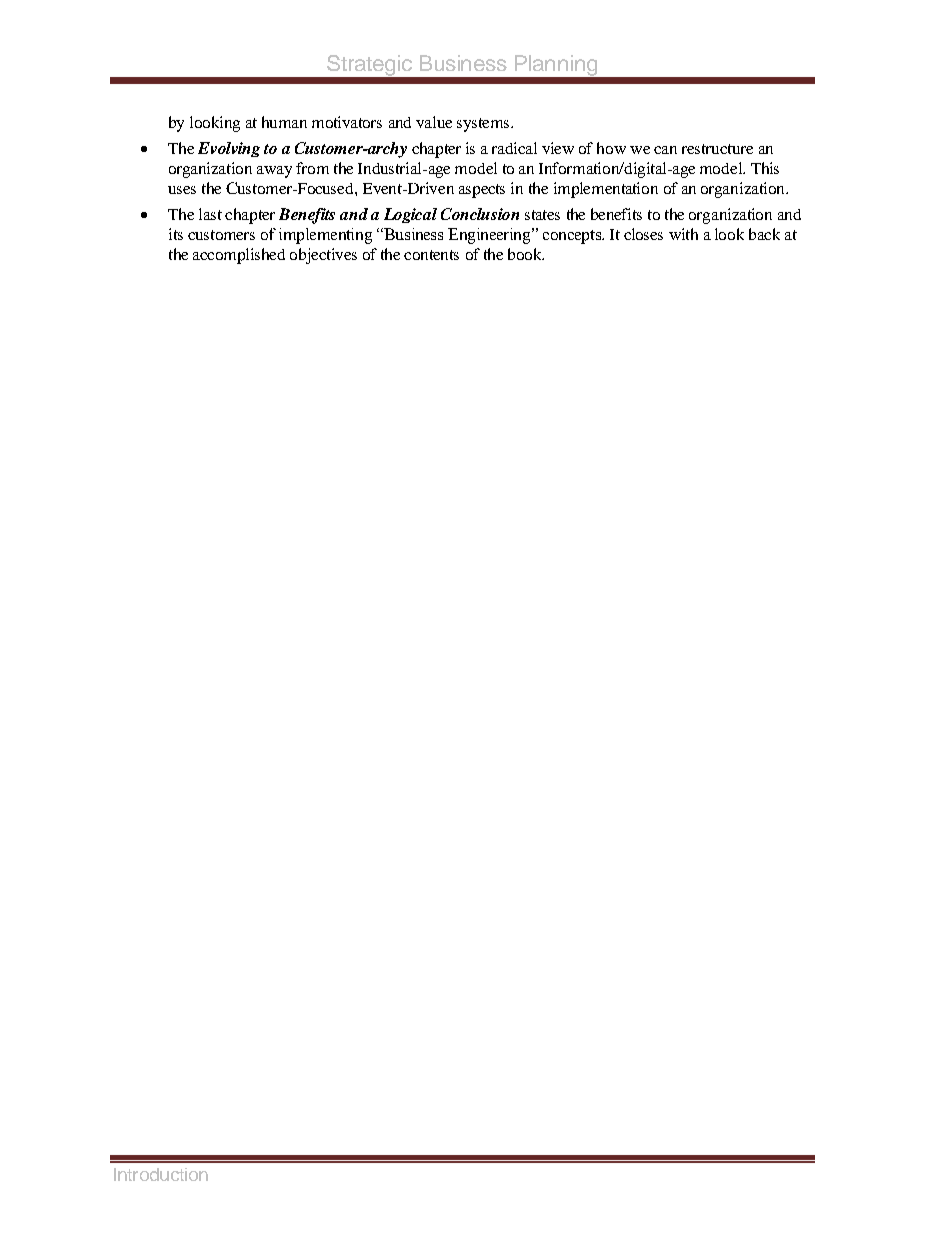 Image resolution: width=952 pixels, height=1233 pixels. I want to click on objectives, so click(323, 256).
